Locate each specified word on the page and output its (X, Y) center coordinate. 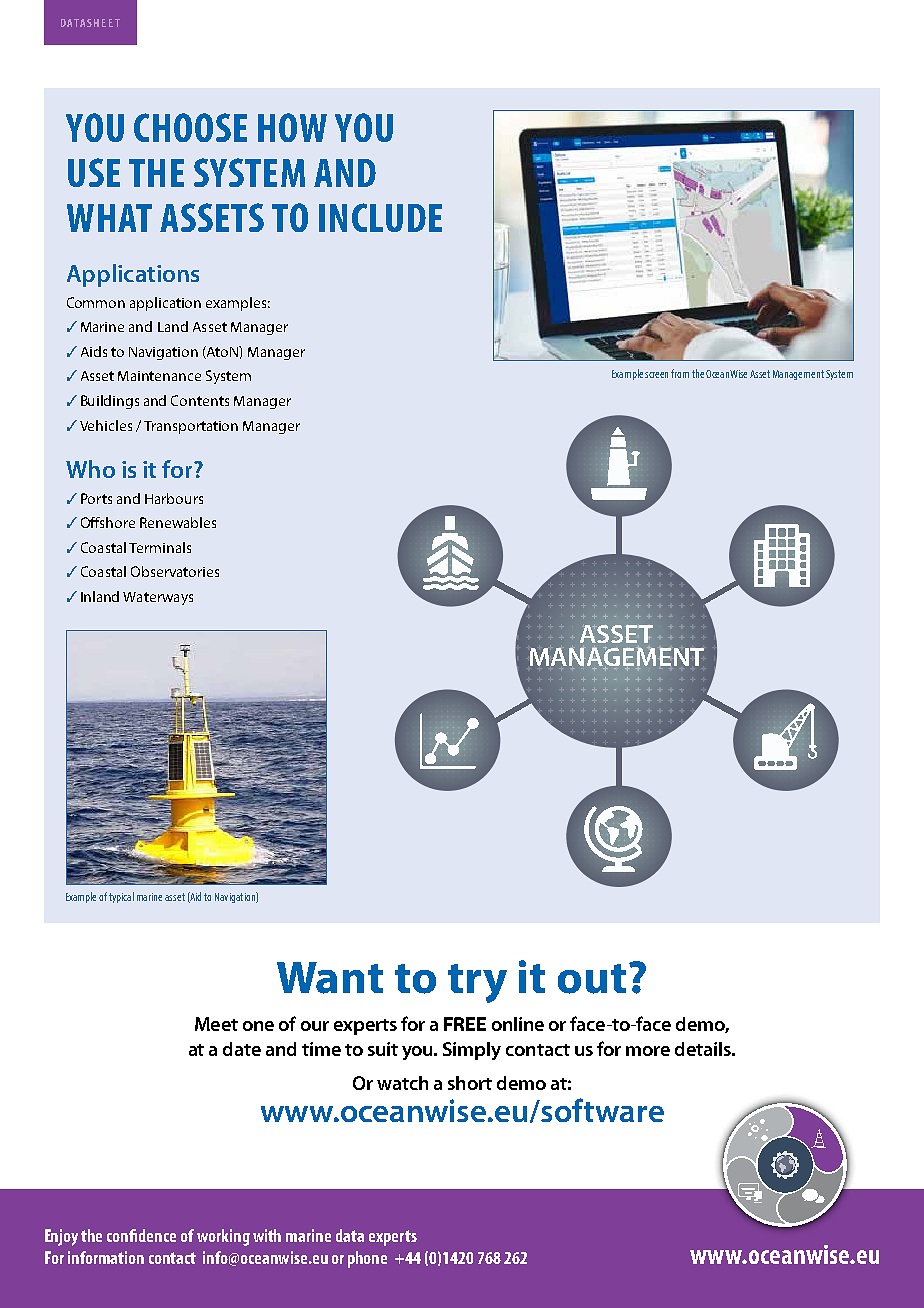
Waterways (158, 598)
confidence (141, 1235)
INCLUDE (380, 217)
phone (367, 1259)
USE (94, 172)
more (648, 1051)
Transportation (191, 427)
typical (121, 897)
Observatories (175, 571)
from (680, 373)
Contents (200, 400)
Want (330, 978)
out (592, 979)
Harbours (174, 498)
